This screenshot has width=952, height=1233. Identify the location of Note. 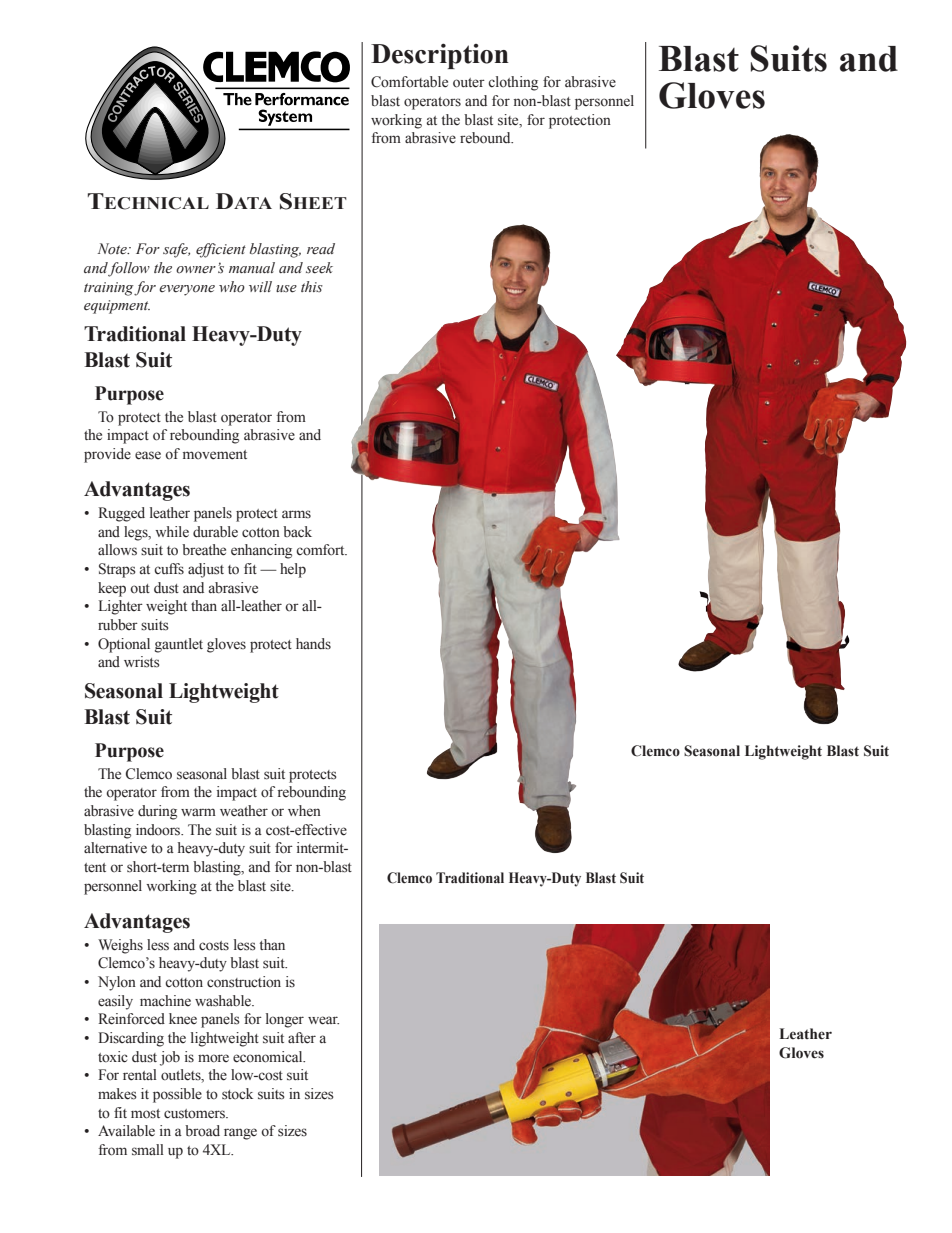
(113, 249).
